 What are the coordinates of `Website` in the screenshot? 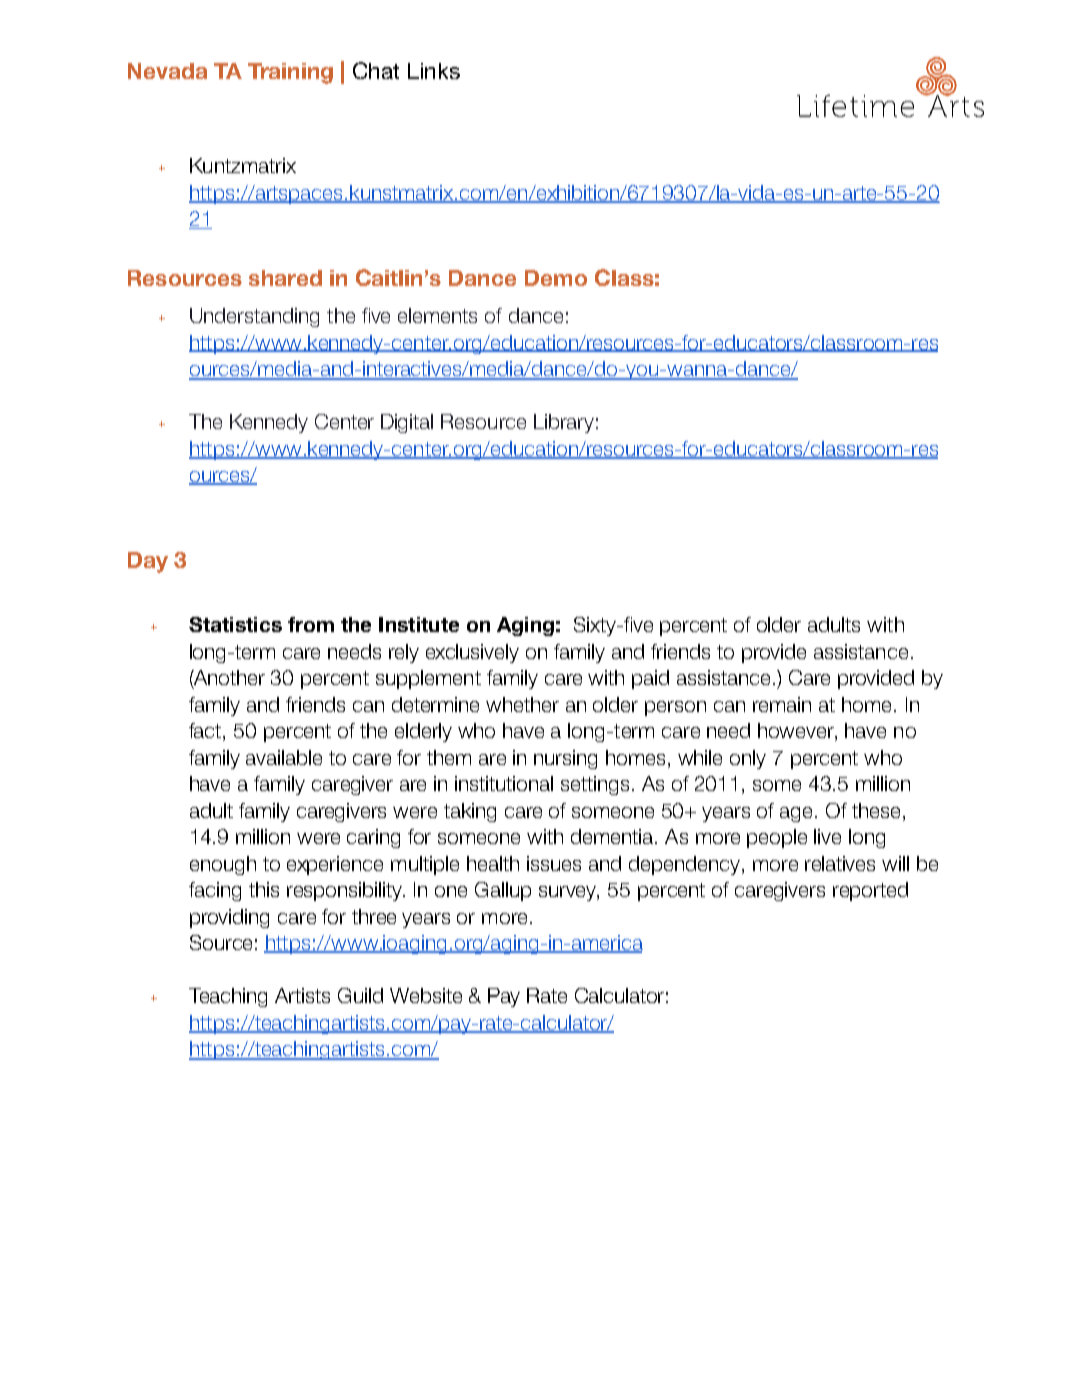 It's located at (426, 995).
